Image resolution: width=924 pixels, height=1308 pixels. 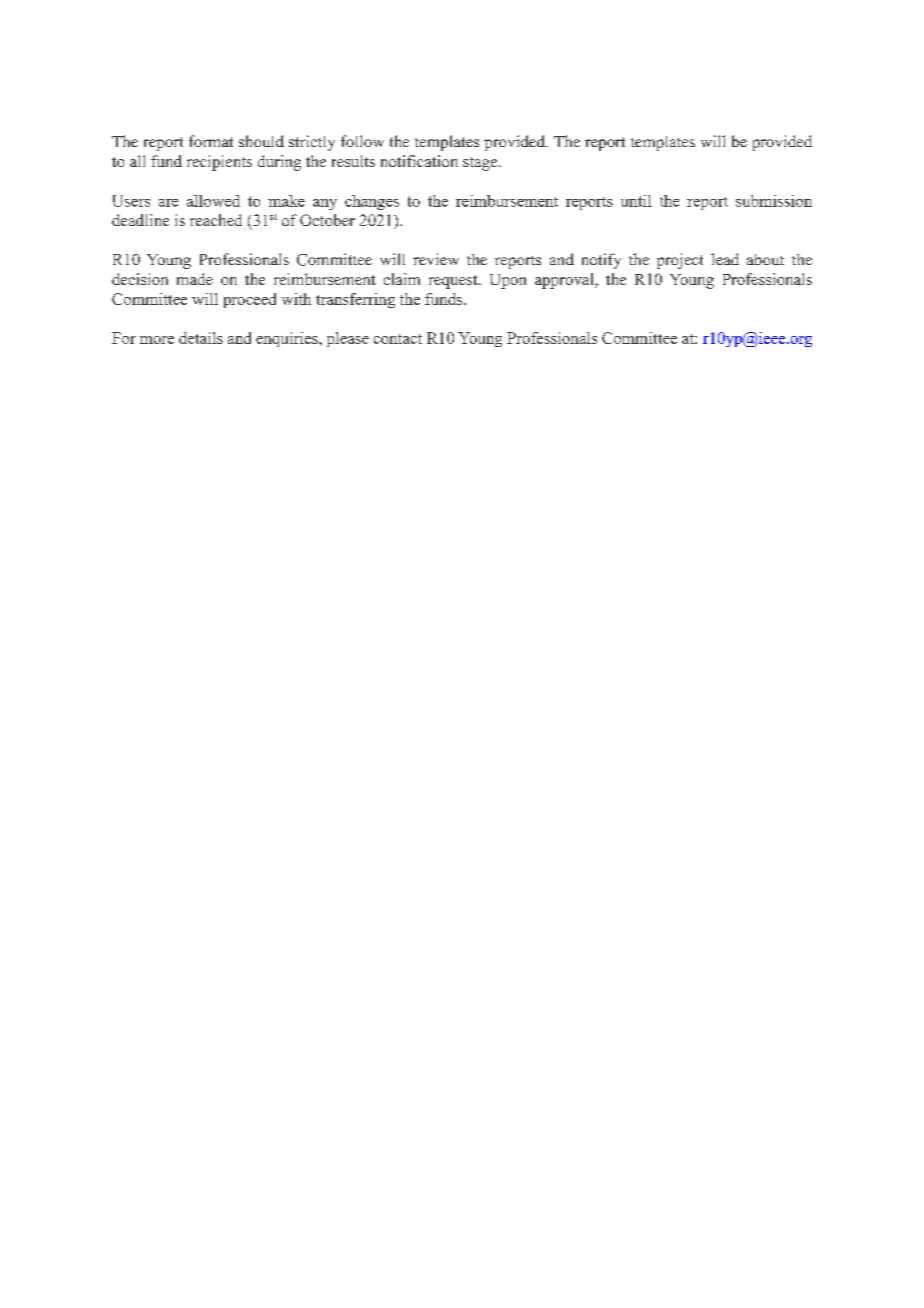 I want to click on notification, so click(x=419, y=161).
